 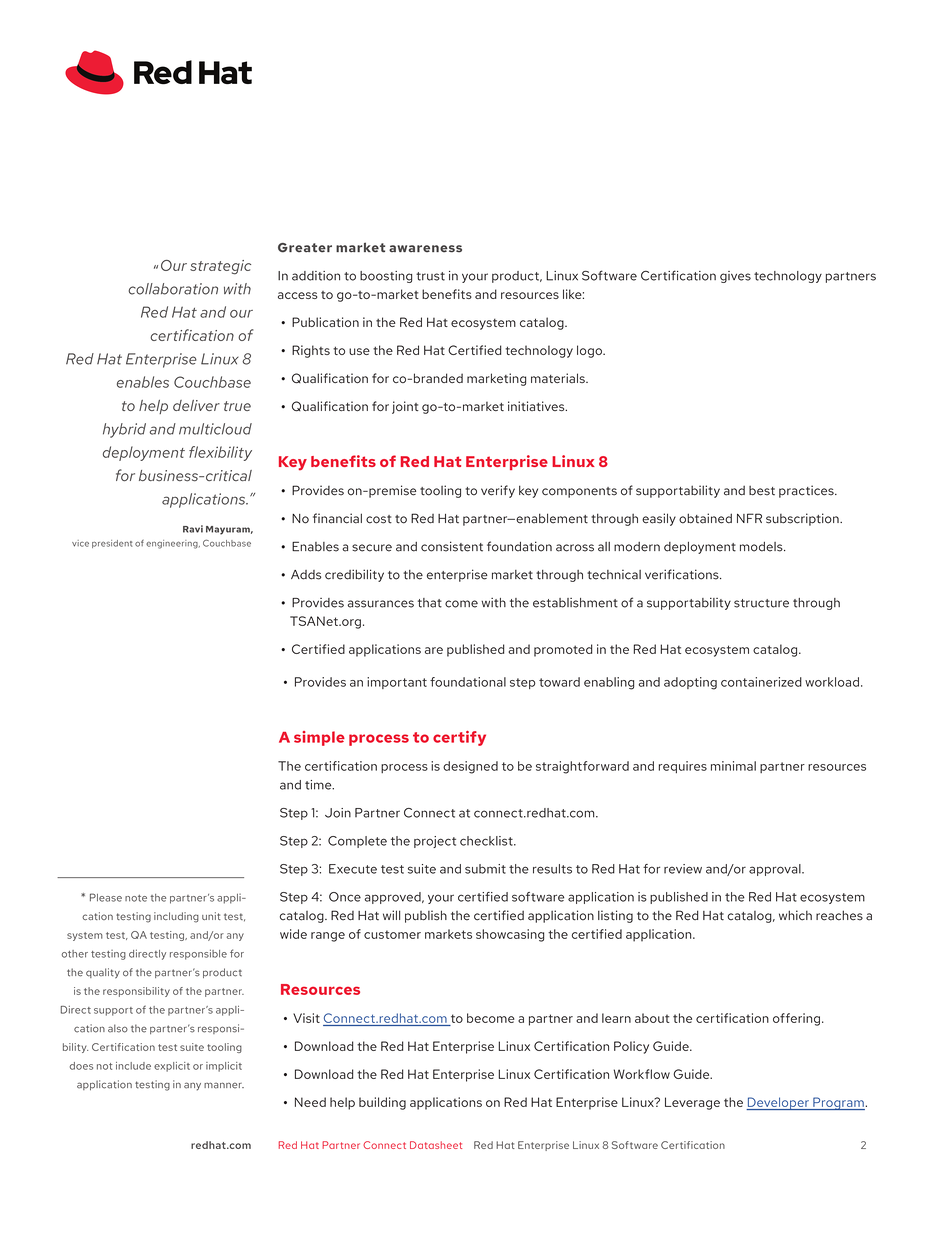 I want to click on best, so click(x=762, y=491).
